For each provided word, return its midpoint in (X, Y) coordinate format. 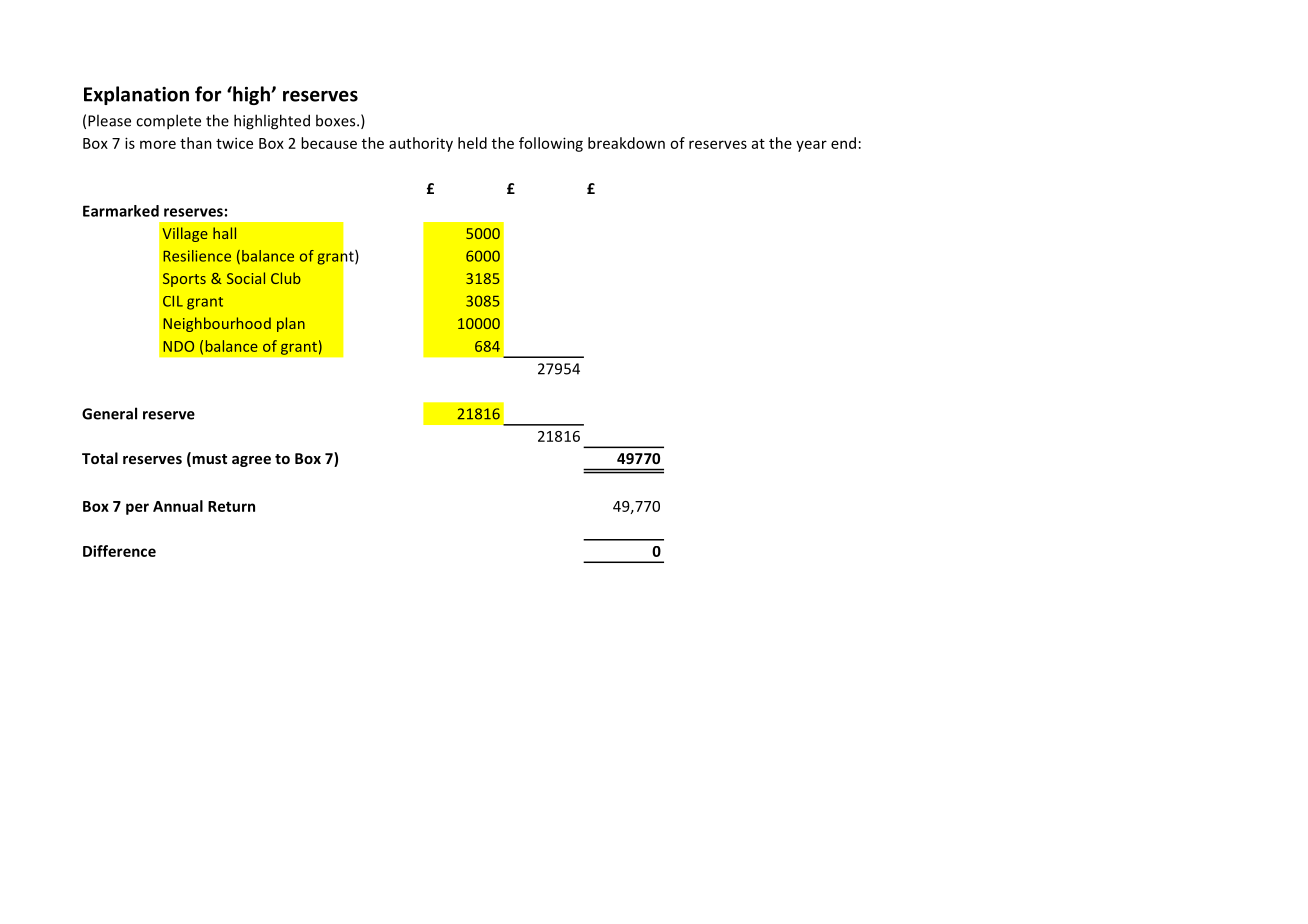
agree (251, 461)
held (472, 143)
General (109, 413)
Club (286, 278)
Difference (119, 551)
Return (231, 506)
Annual (178, 506)
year (811, 146)
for (208, 94)
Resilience (197, 256)
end (843, 143)
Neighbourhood (217, 324)
